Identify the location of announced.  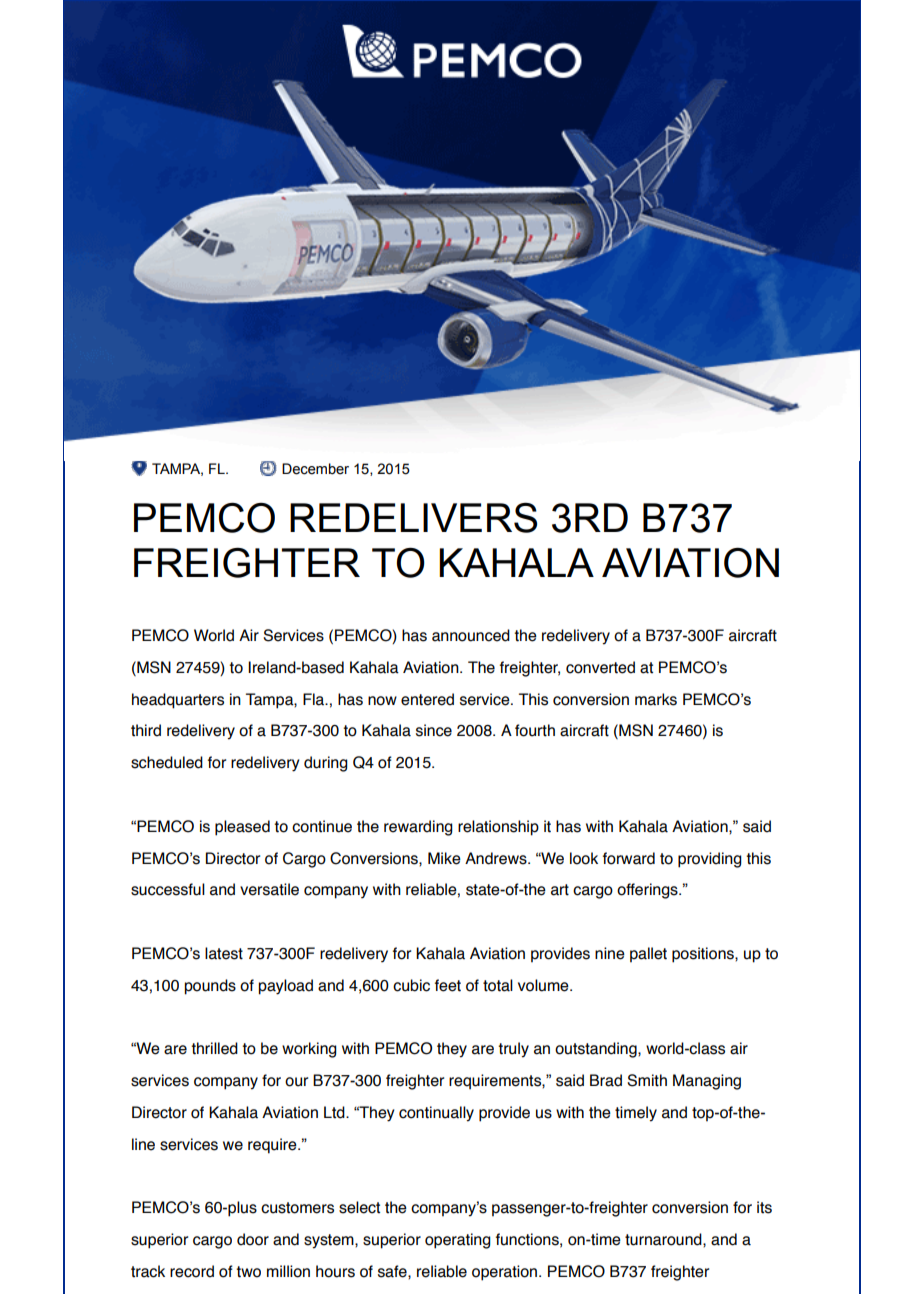
(471, 635).
